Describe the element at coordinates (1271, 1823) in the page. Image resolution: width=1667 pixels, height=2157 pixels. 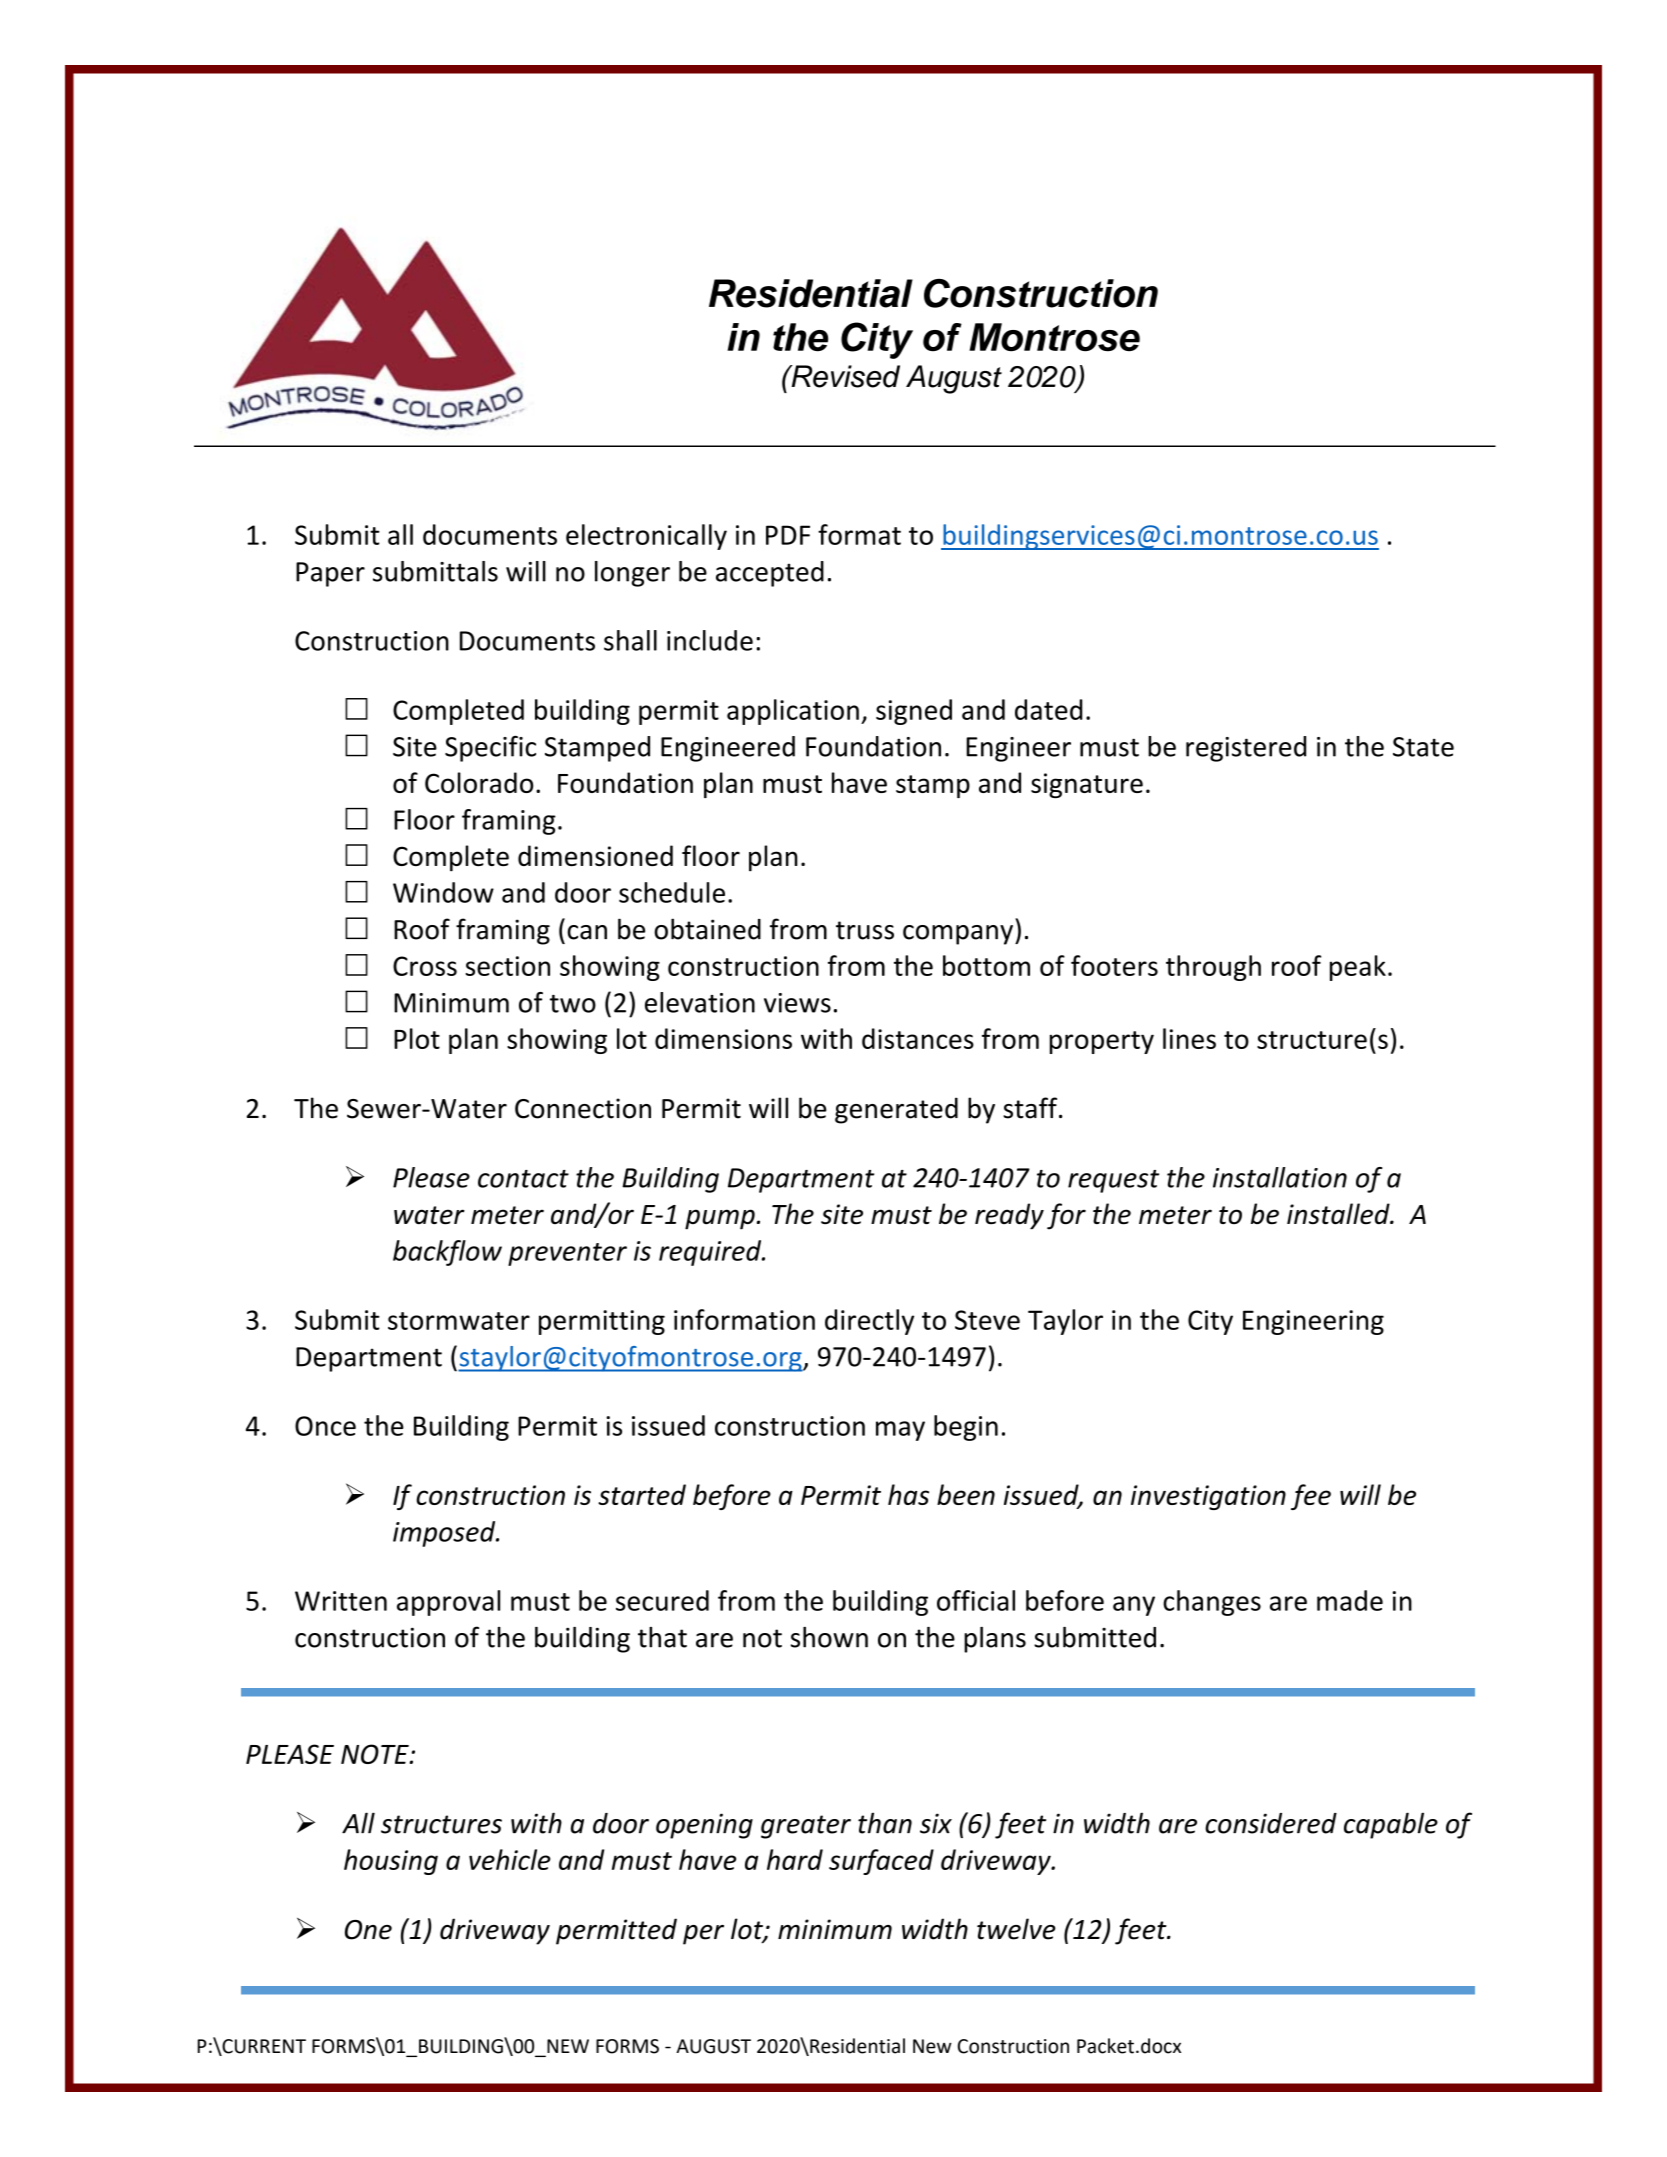
I see `considered` at that location.
